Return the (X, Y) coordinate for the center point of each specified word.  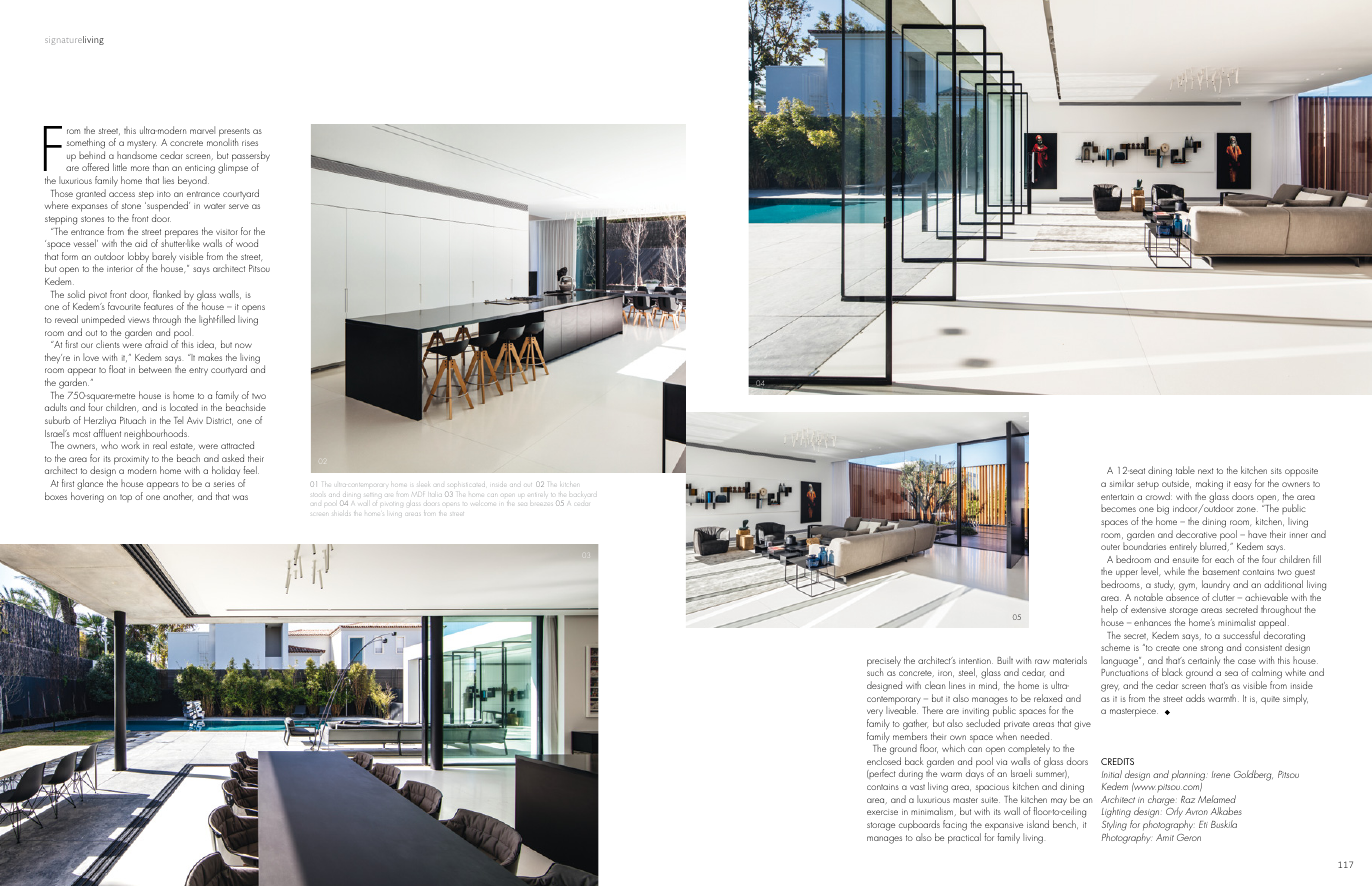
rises (250, 143)
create (1168, 648)
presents (234, 133)
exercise (882, 812)
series (224, 484)
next (1205, 471)
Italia (436, 495)
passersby (251, 157)
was (240, 497)
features (158, 306)
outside (1176, 483)
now (243, 345)
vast (917, 787)
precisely (884, 662)
